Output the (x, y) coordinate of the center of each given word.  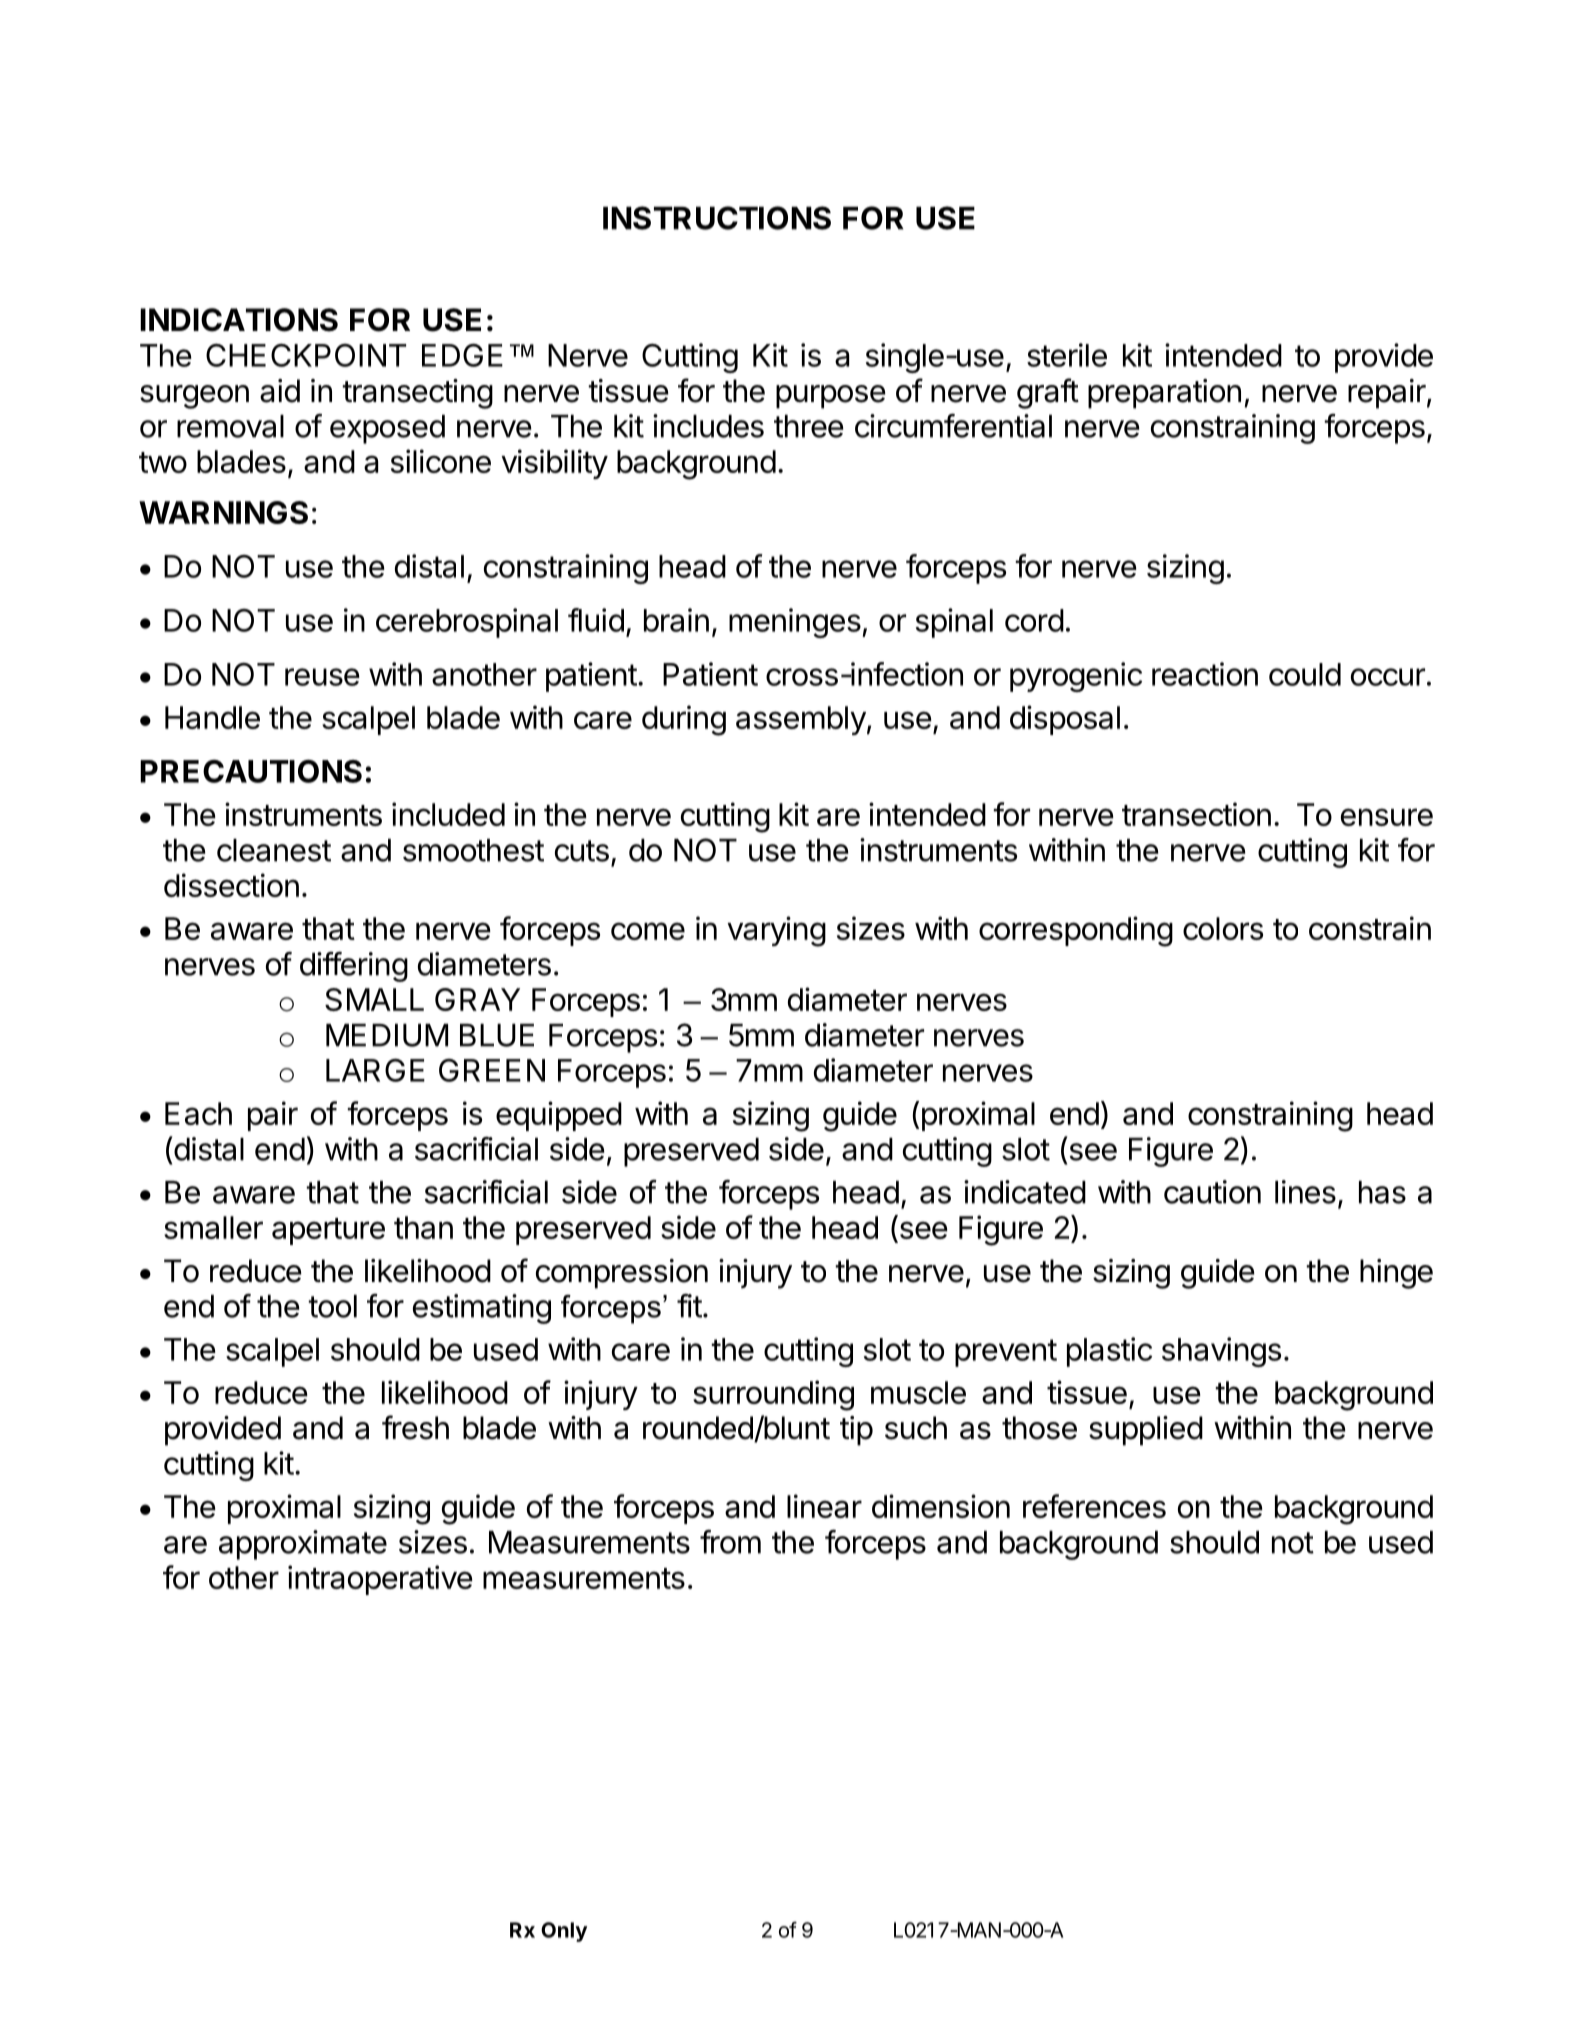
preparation (1164, 394)
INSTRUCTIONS (717, 218)
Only (564, 1932)
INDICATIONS (239, 320)
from (730, 1542)
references (1094, 1506)
